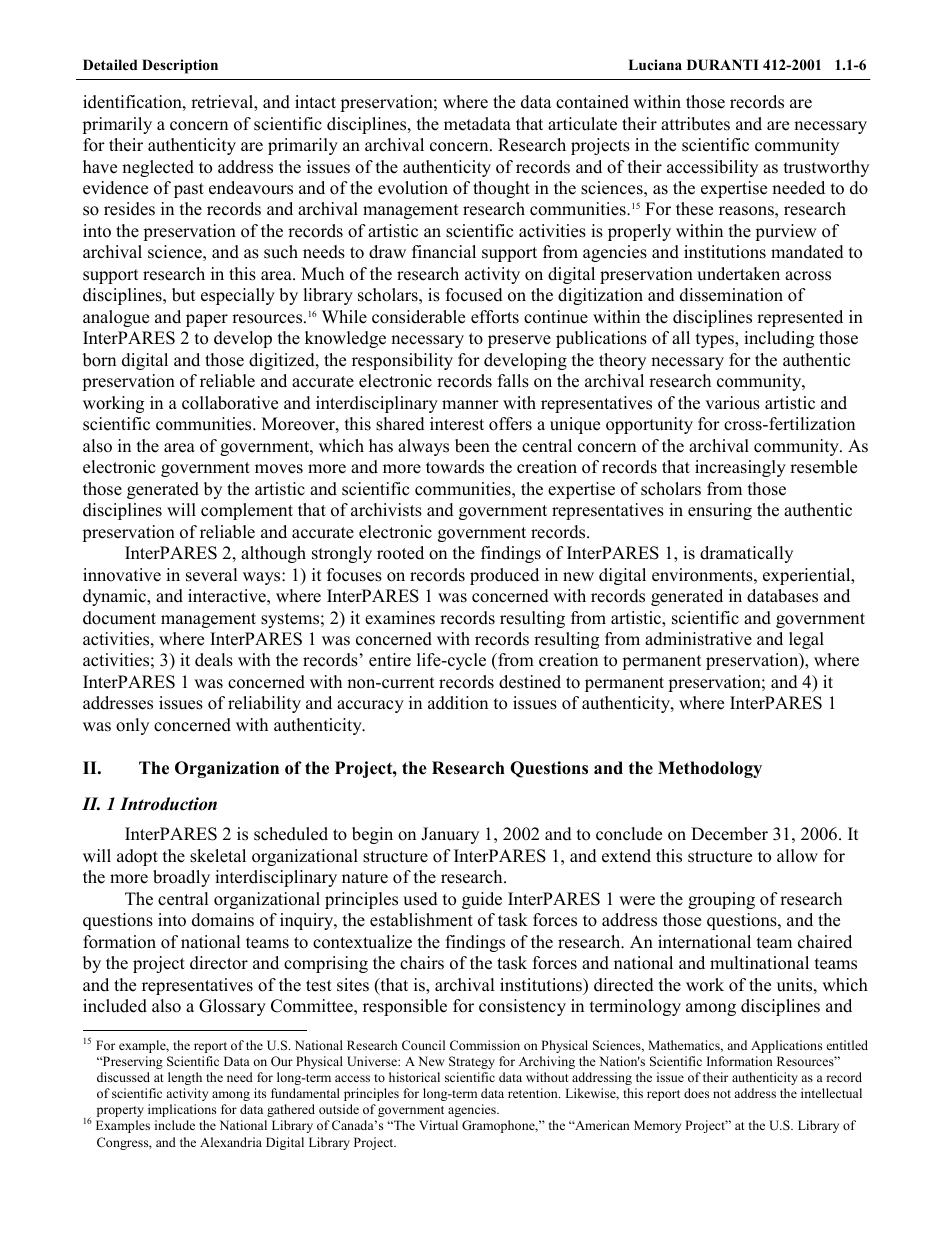  What do you see at coordinates (779, 339) in the screenshot?
I see `including` at bounding box center [779, 339].
